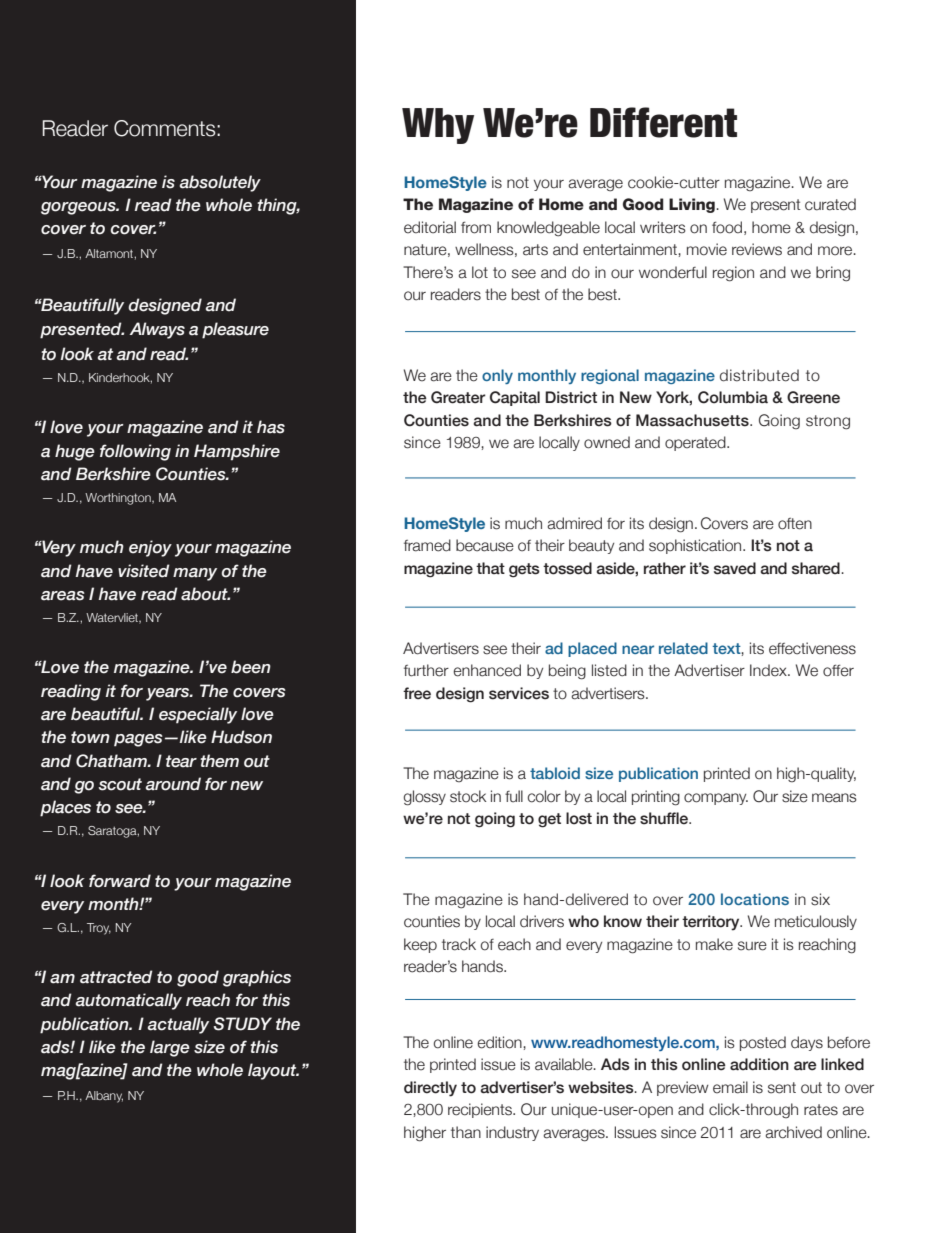 Image resolution: width=952 pixels, height=1233 pixels. What do you see at coordinates (693, 205) in the page?
I see `Living` at bounding box center [693, 205].
